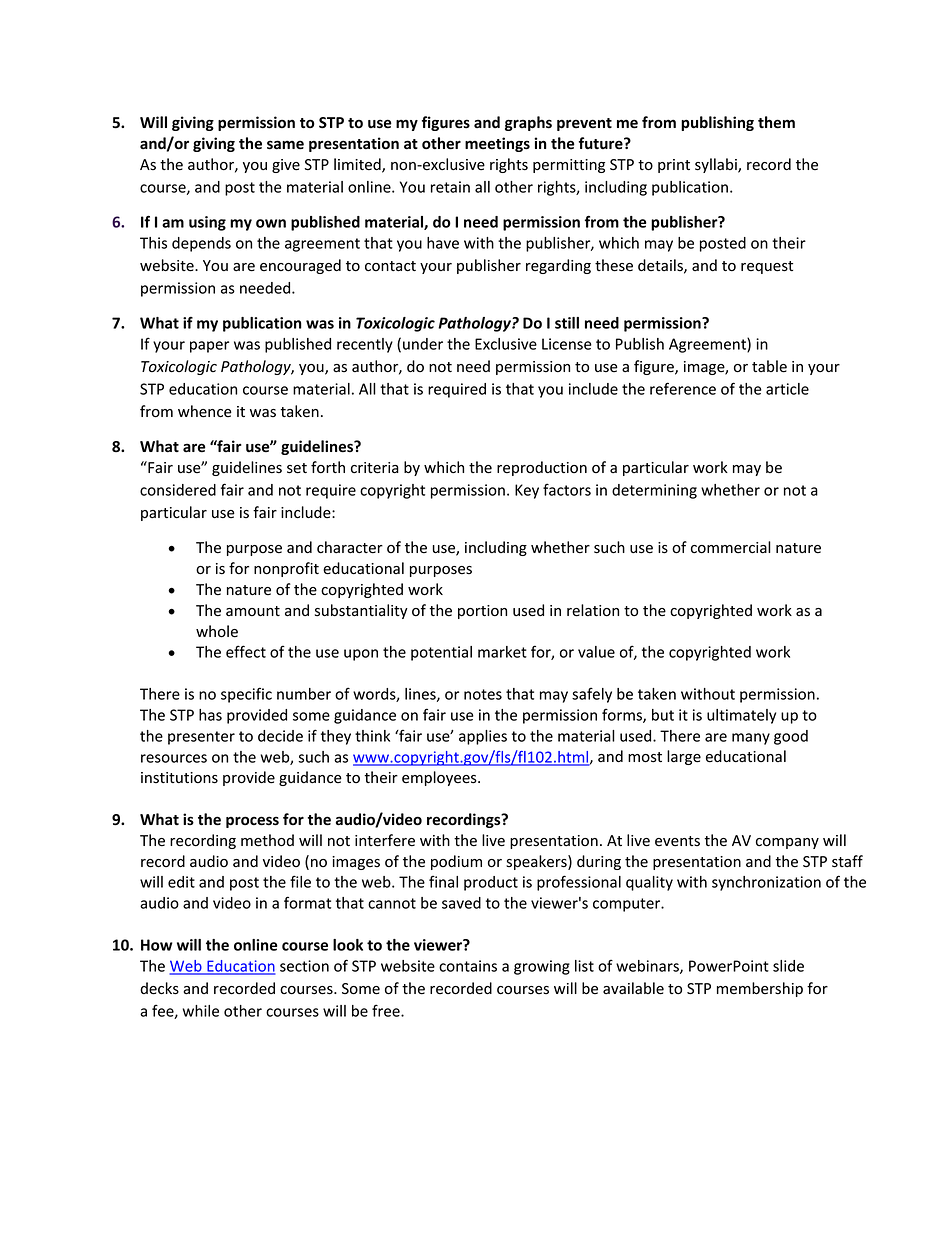 The height and width of the document is (1233, 952). Describe the element at coordinates (527, 491) in the document. I see `Key` at that location.
